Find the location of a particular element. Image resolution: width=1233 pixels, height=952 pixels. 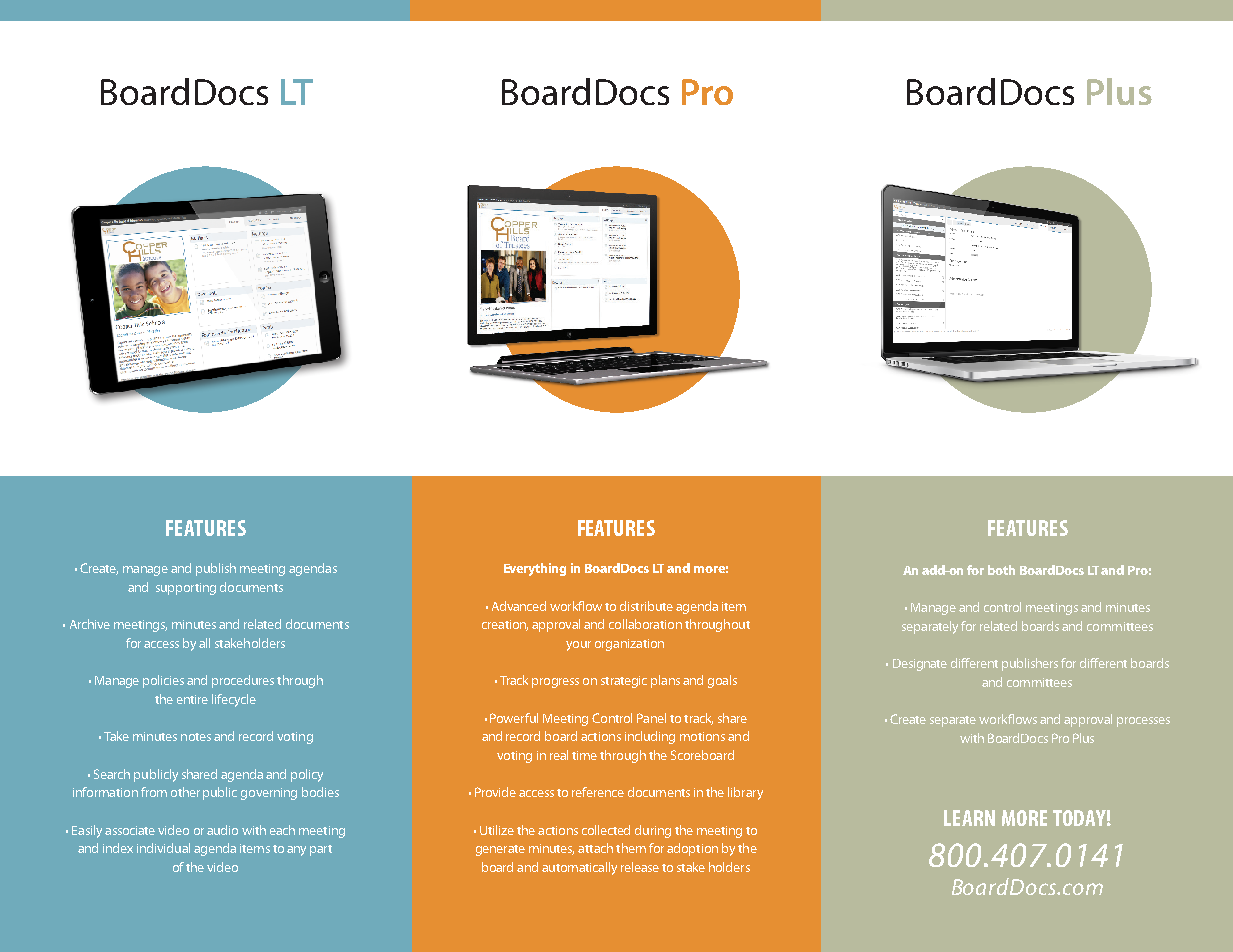

strategic is located at coordinates (624, 682).
